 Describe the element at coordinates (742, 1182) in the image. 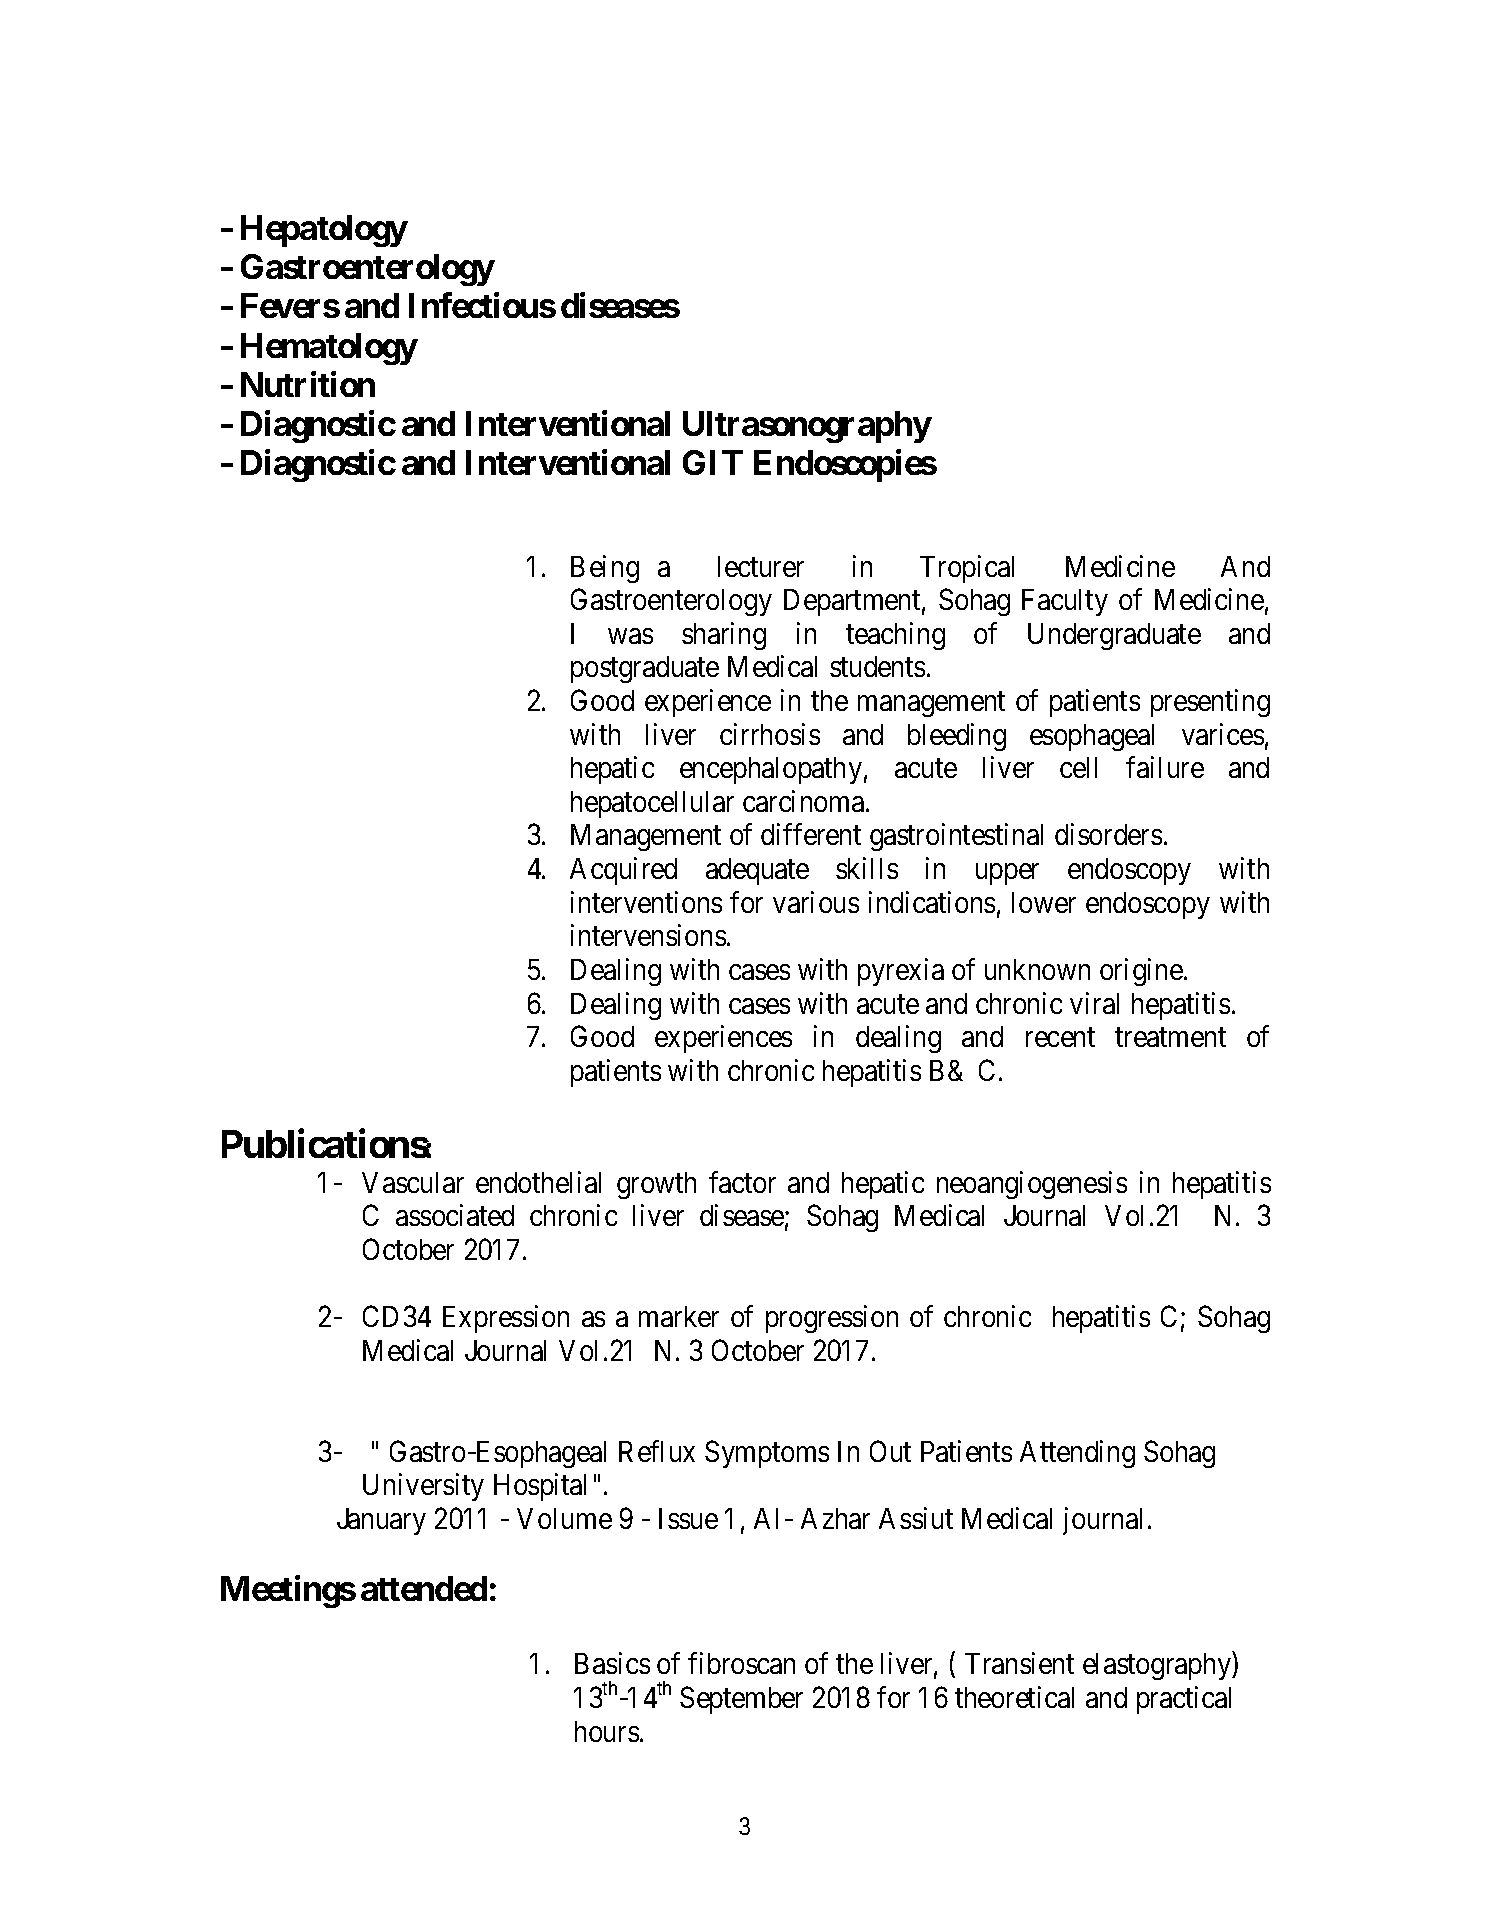

I see `factor` at that location.
